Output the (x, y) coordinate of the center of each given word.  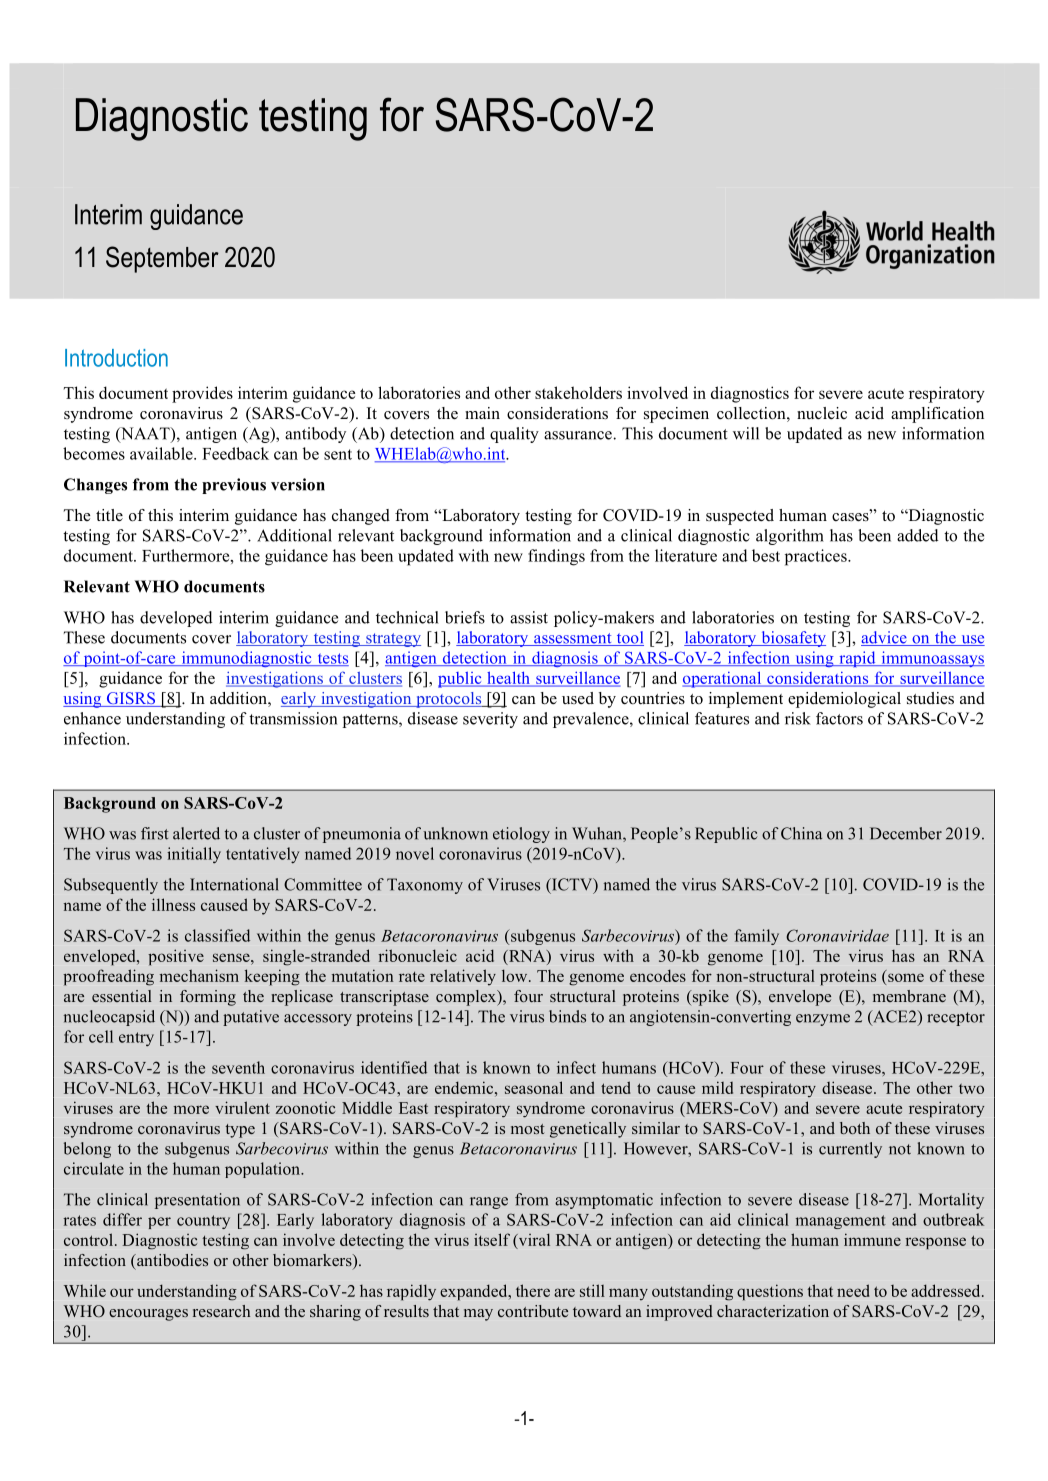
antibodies (171, 1260)
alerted (196, 833)
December (906, 833)
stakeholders (578, 392)
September (162, 259)
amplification (937, 415)
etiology (521, 835)
